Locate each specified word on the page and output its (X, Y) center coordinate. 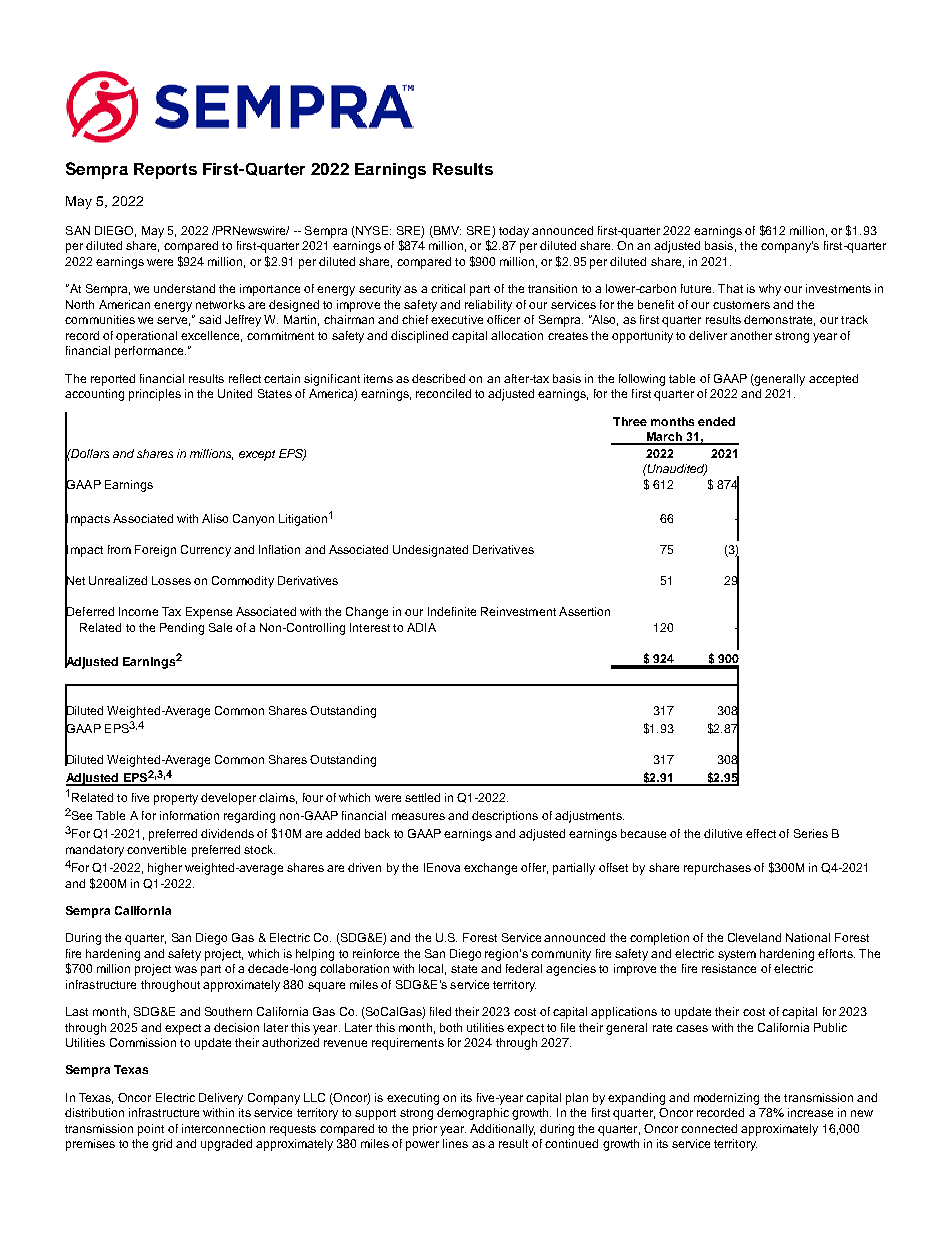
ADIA (421, 627)
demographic (473, 1114)
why (770, 290)
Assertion (584, 611)
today (514, 232)
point (151, 1130)
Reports (165, 171)
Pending (182, 629)
